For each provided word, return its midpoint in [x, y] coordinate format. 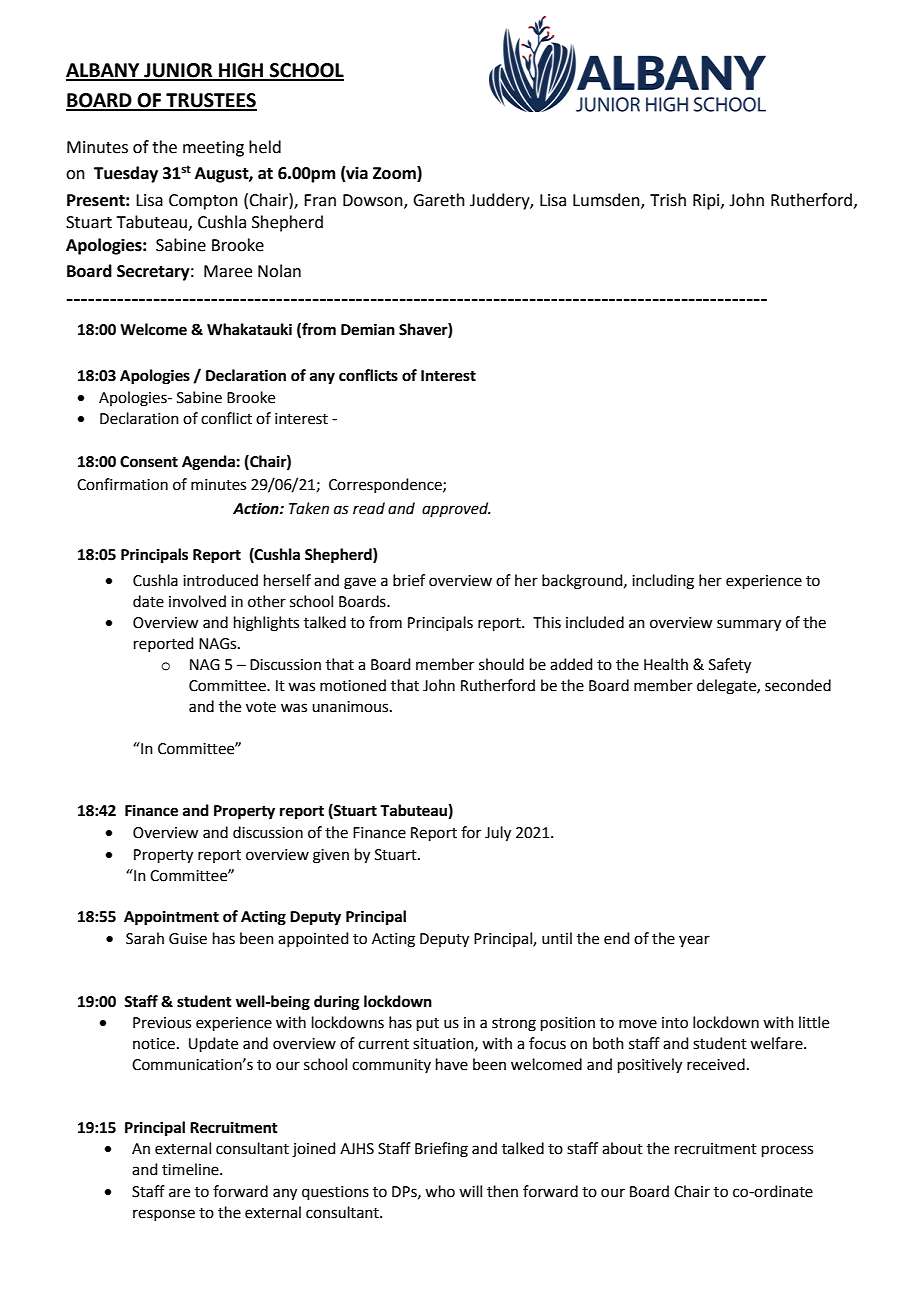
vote [261, 707]
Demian [368, 329]
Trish [668, 200]
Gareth [439, 200]
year [694, 941]
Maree [228, 271]
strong [514, 1025]
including [663, 582]
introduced [220, 580]
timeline [191, 1169]
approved [456, 509]
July [498, 834]
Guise [188, 939]
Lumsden [607, 200]
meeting [213, 149]
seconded [798, 685]
